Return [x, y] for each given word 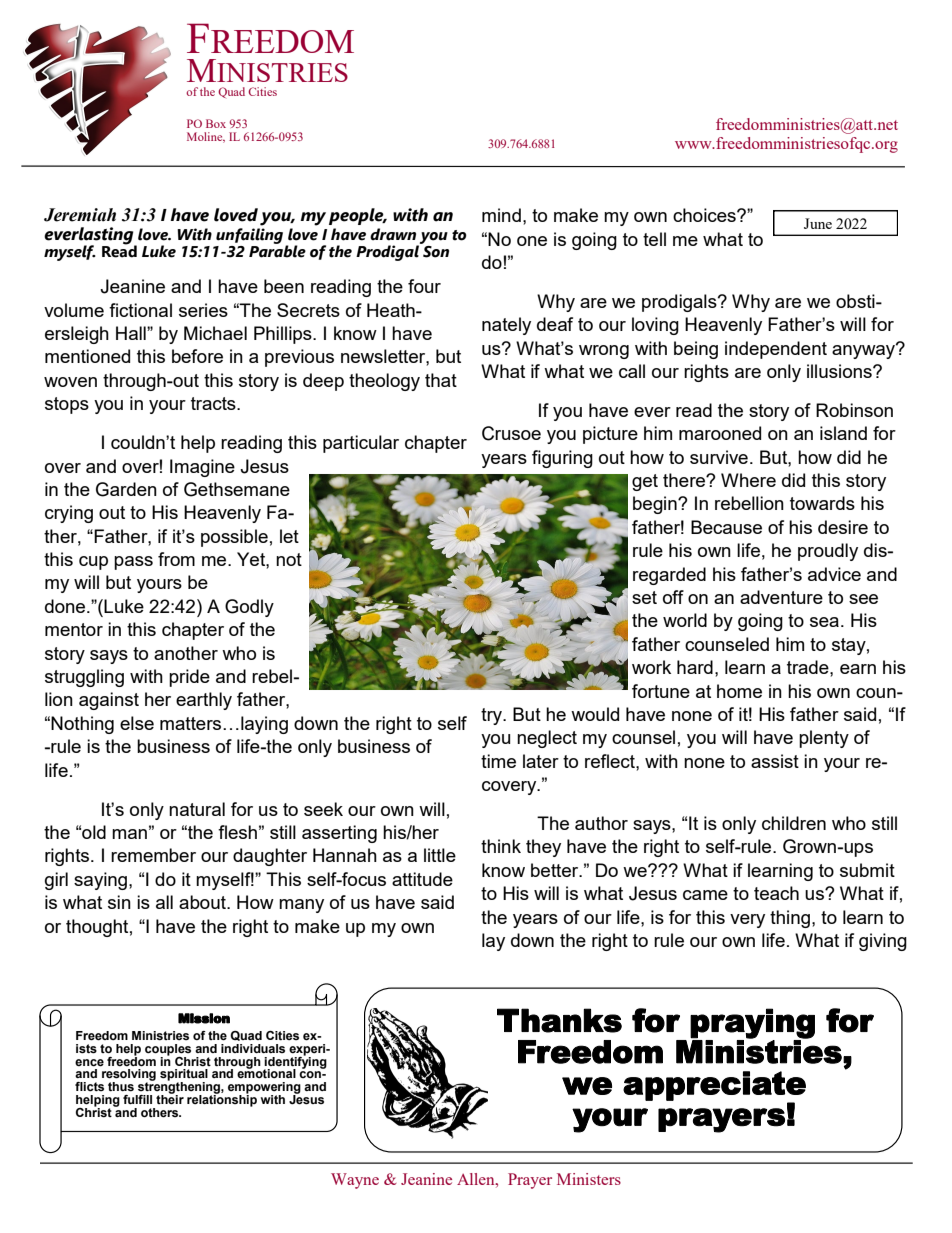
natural [197, 809]
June [818, 223]
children [794, 823]
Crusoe [511, 433]
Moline [206, 137]
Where [748, 480]
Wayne [355, 1181]
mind [501, 215]
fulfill [137, 1099]
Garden [126, 489]
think [501, 846]
